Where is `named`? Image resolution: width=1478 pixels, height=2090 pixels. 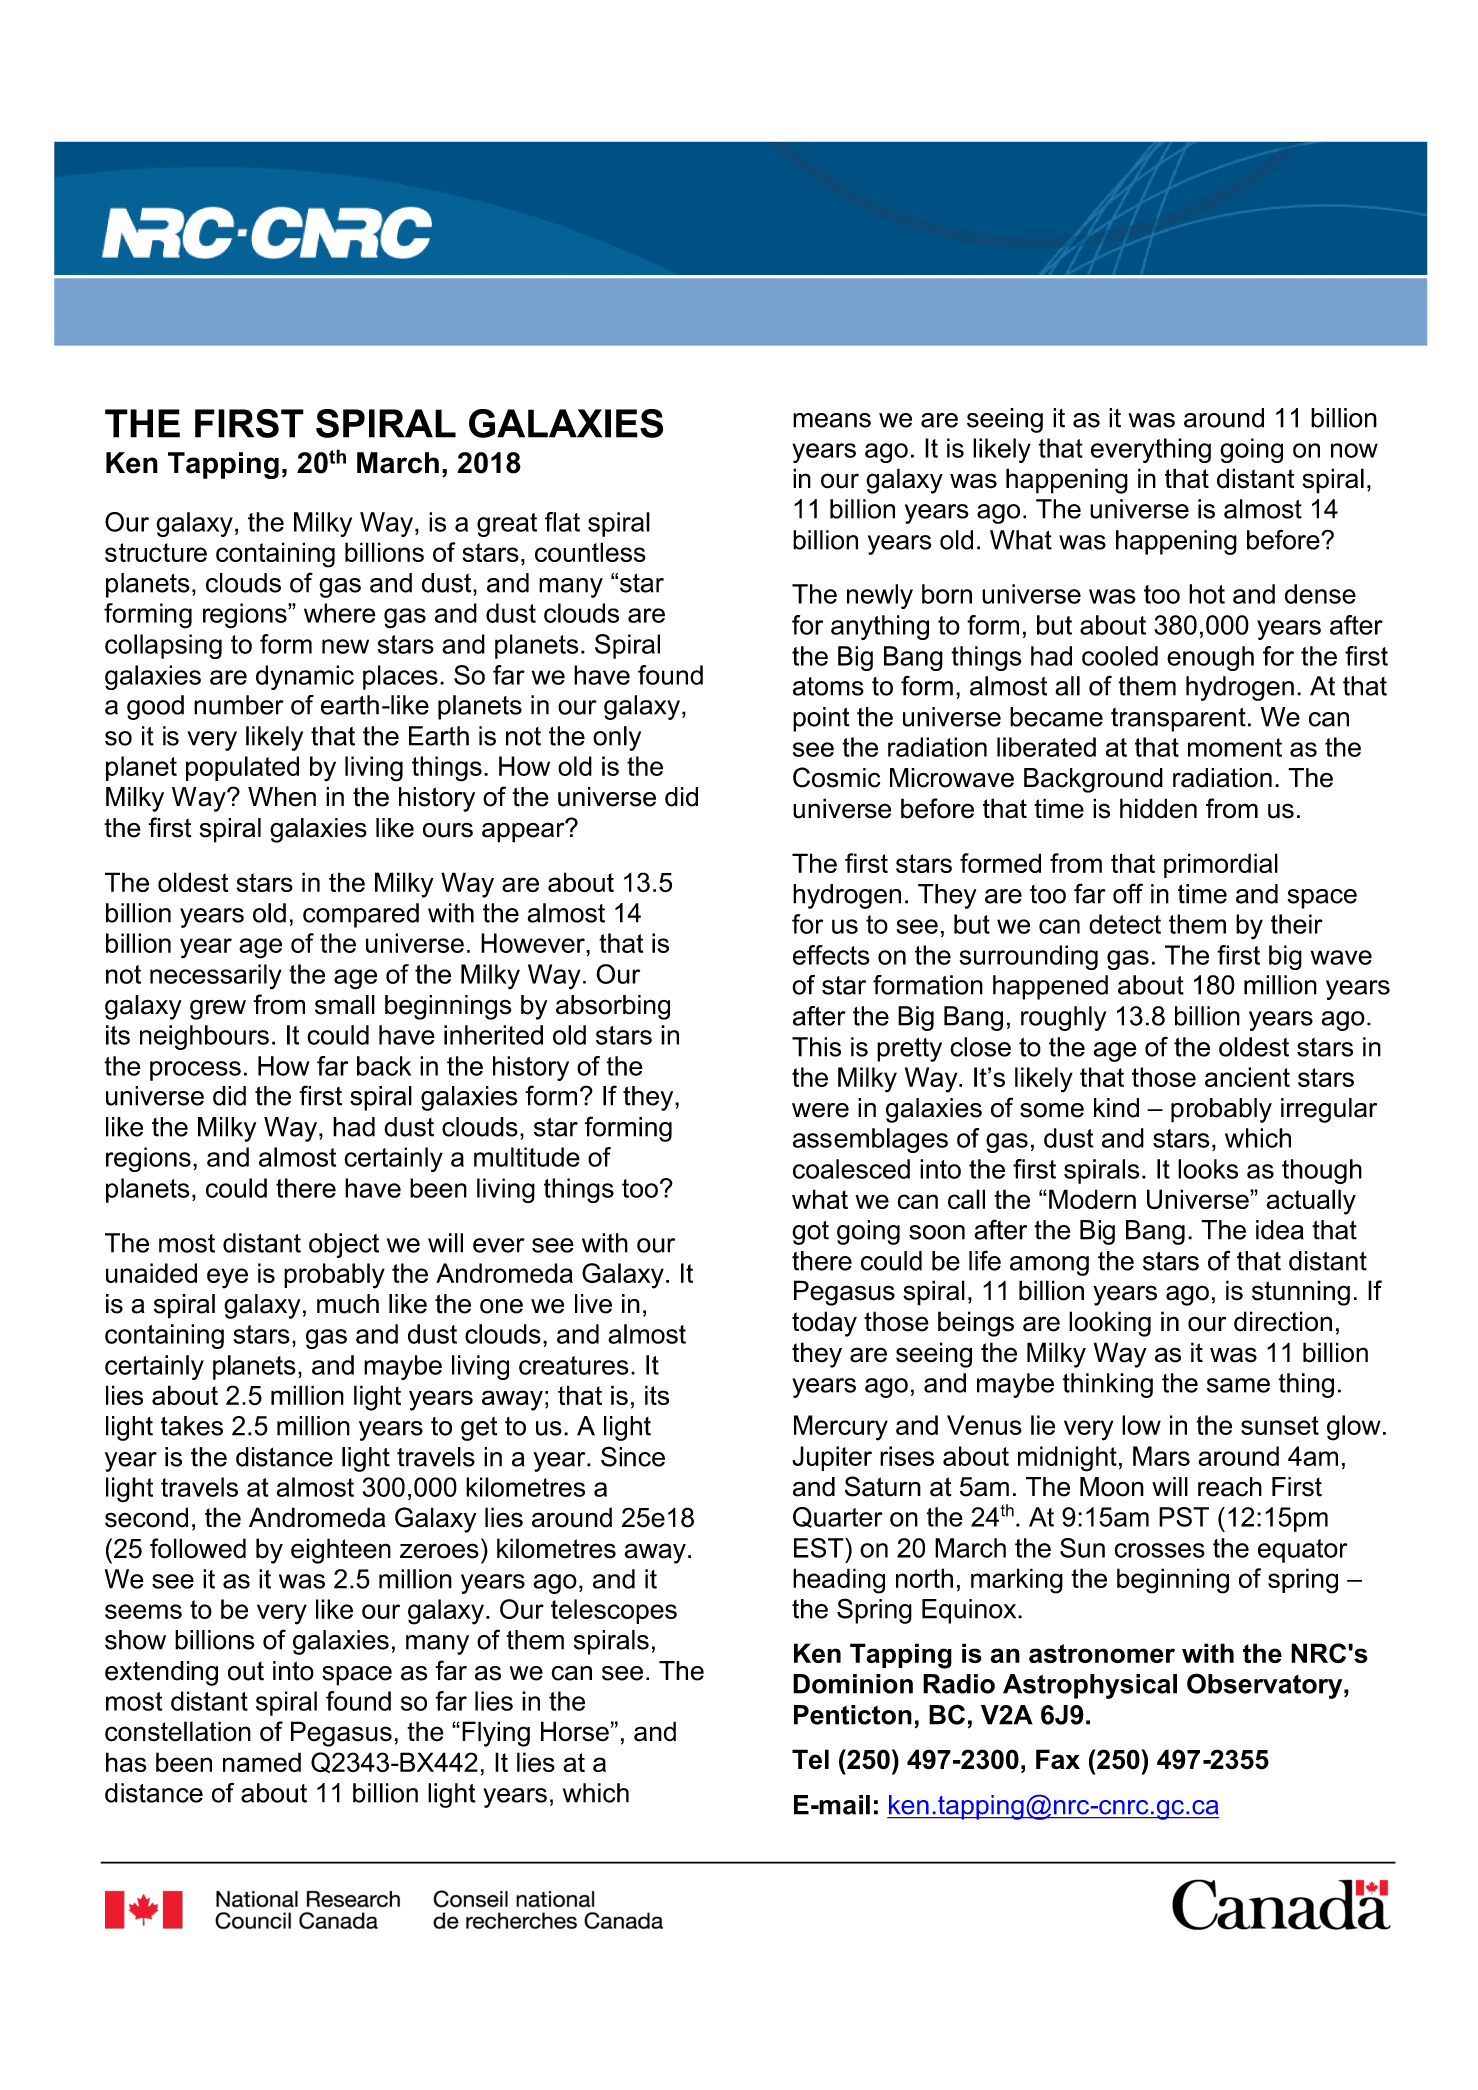
named is located at coordinates (262, 1762).
